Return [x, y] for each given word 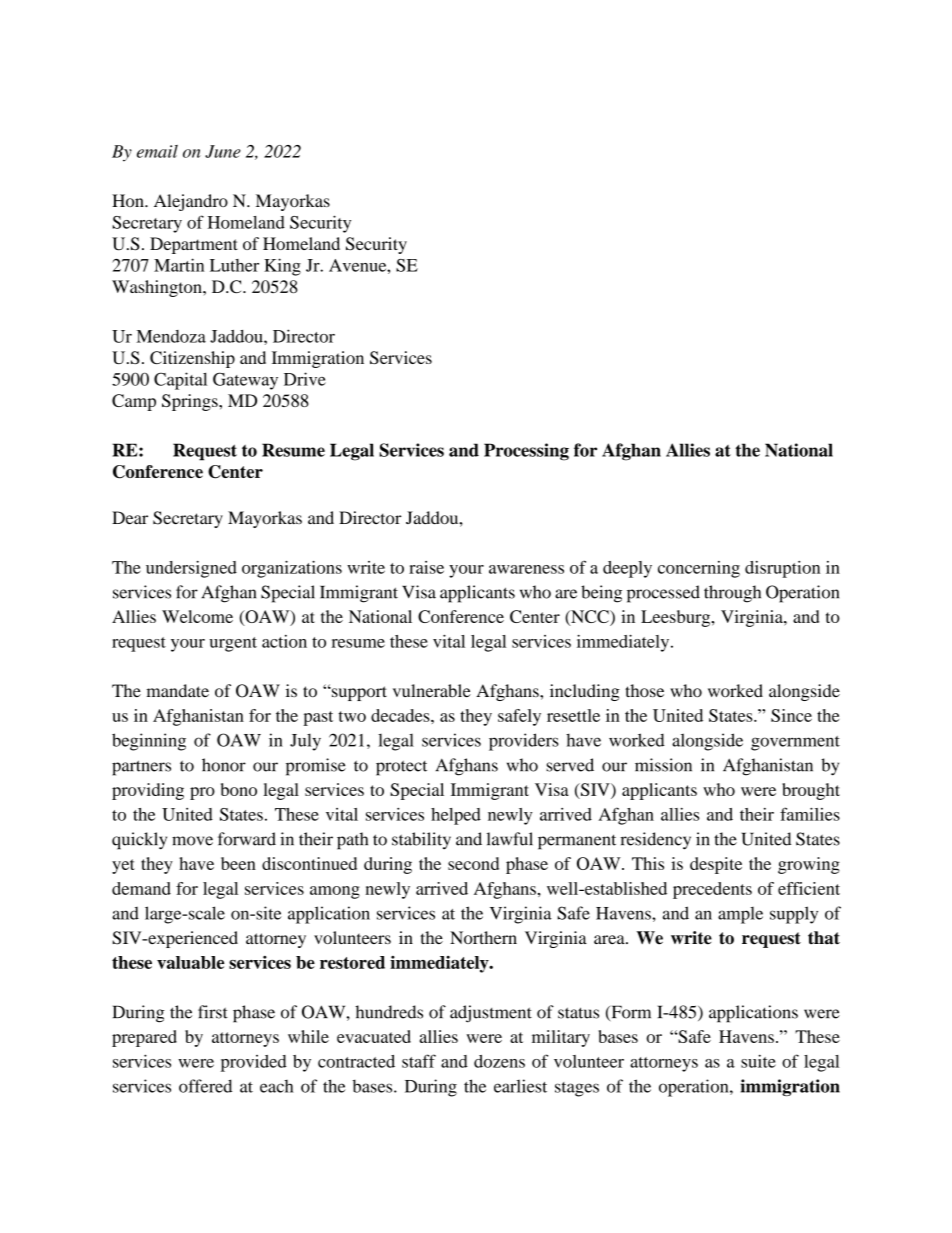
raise [426, 567]
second [473, 863]
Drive [305, 379]
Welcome [197, 616]
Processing [526, 452]
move [192, 841]
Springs [191, 402]
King [282, 267]
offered [205, 1086]
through [732, 594]
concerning [699, 569]
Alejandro [191, 202]
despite [716, 865]
